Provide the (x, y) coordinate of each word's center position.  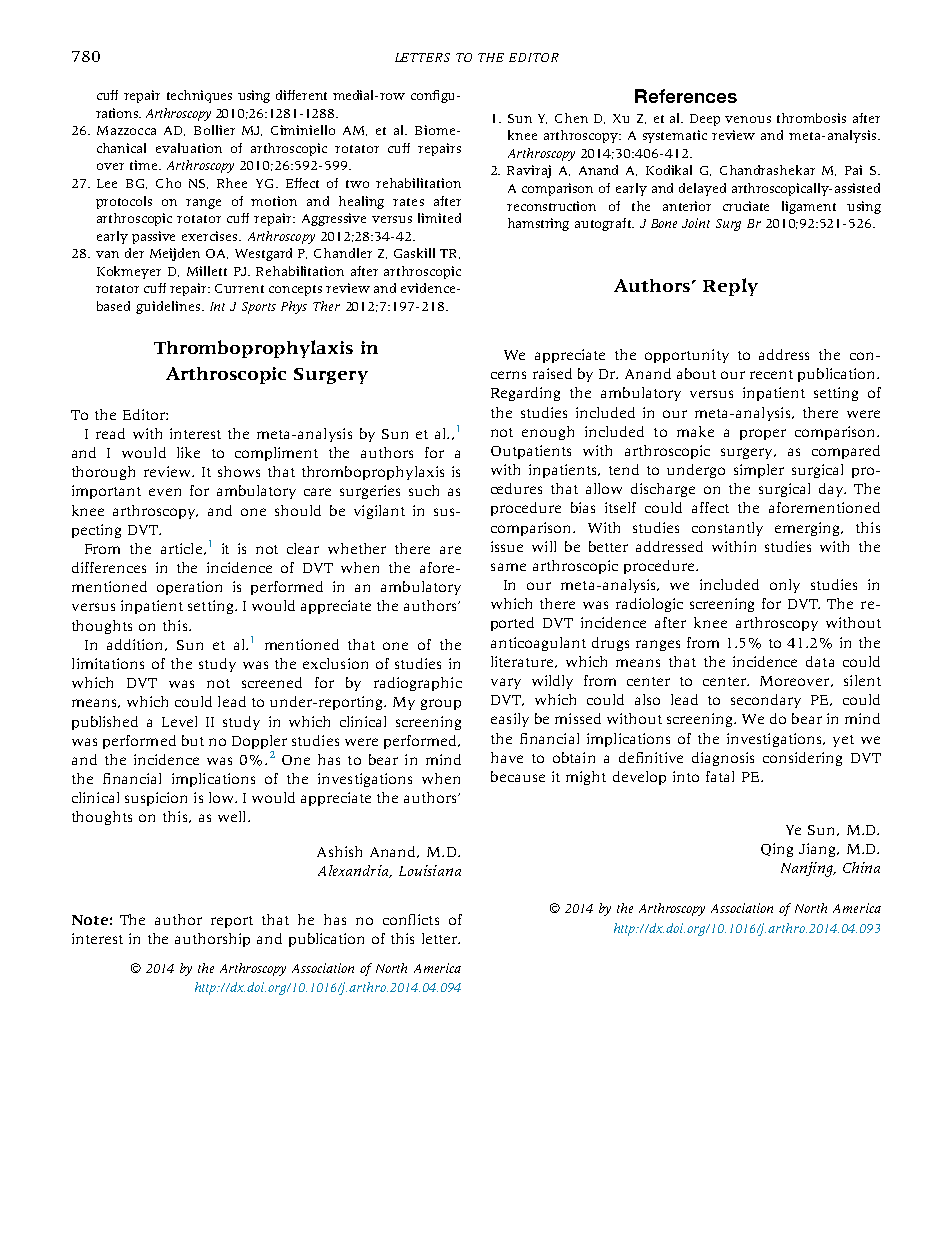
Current (239, 288)
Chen (571, 118)
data (820, 661)
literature (524, 662)
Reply (730, 287)
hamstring (538, 224)
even (165, 492)
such (424, 490)
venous (748, 119)
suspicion (156, 799)
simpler (759, 471)
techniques (199, 96)
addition (137, 645)
